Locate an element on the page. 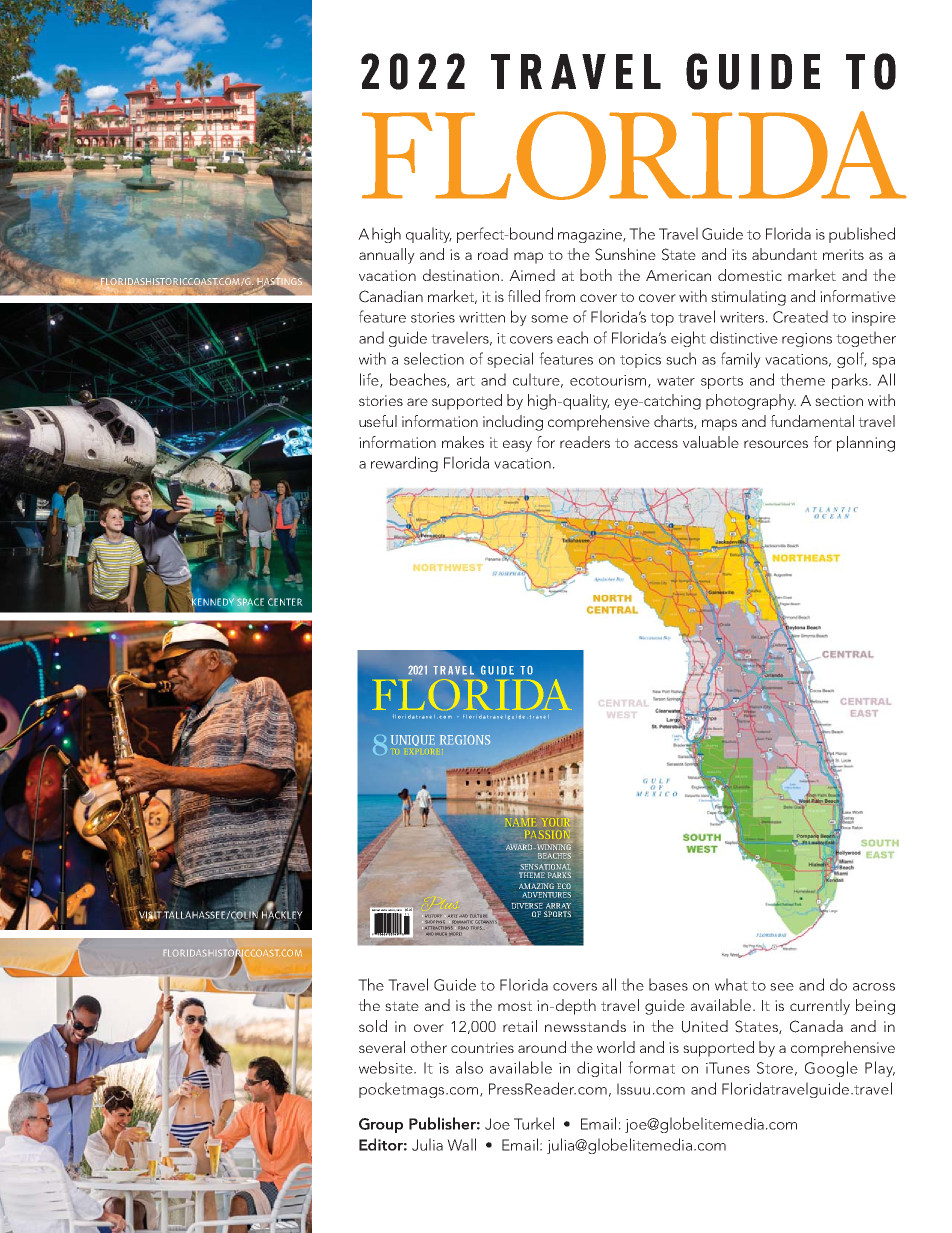 The height and width of the page is (1233, 952). digital is located at coordinates (599, 1069).
